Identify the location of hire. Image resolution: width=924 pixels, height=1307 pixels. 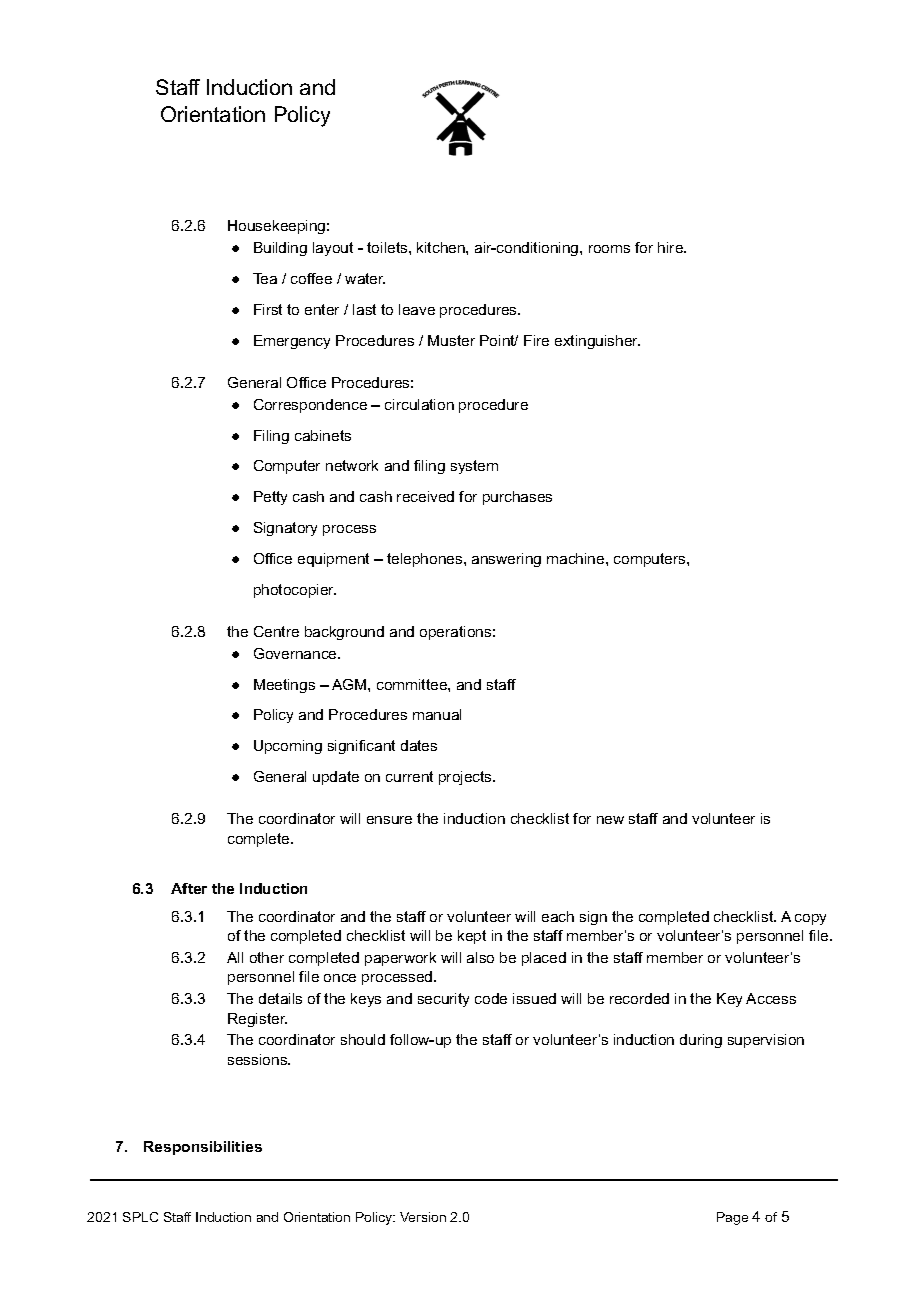
(672, 247).
